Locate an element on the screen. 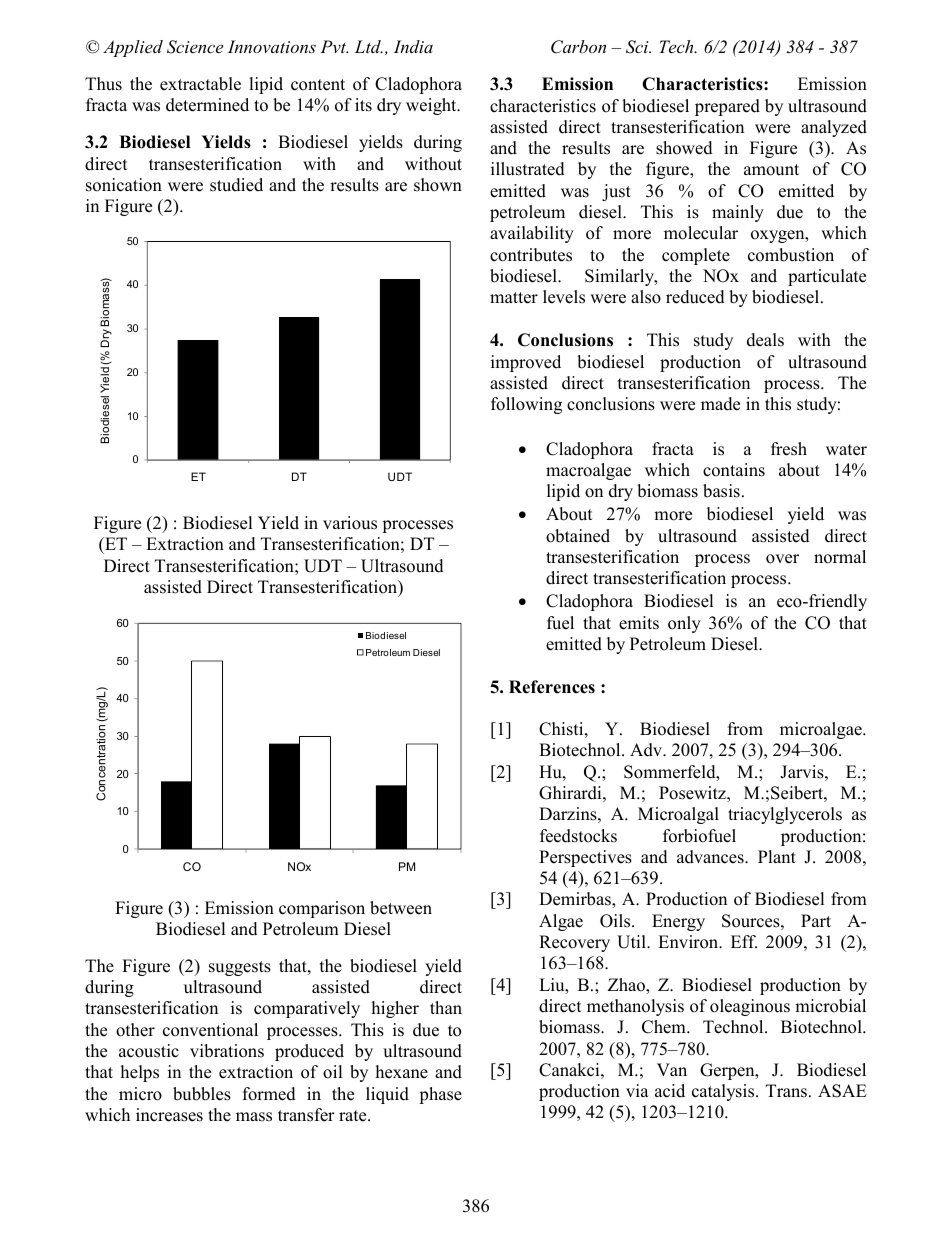 This screenshot has height=1233, width=952. obtained is located at coordinates (578, 536).
